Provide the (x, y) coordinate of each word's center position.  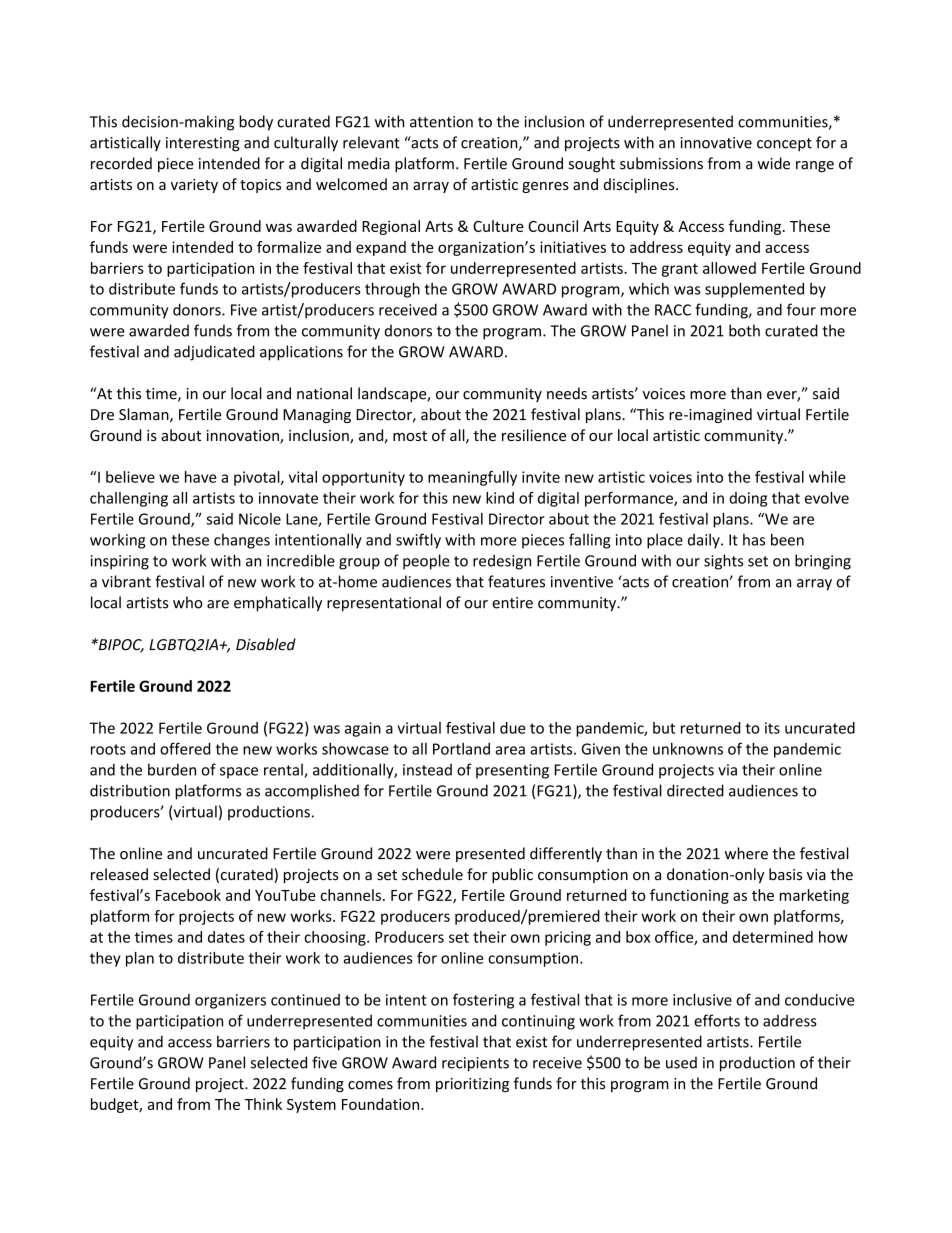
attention (441, 122)
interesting (203, 144)
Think (263, 1104)
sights (723, 562)
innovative (716, 143)
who (188, 602)
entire (512, 603)
